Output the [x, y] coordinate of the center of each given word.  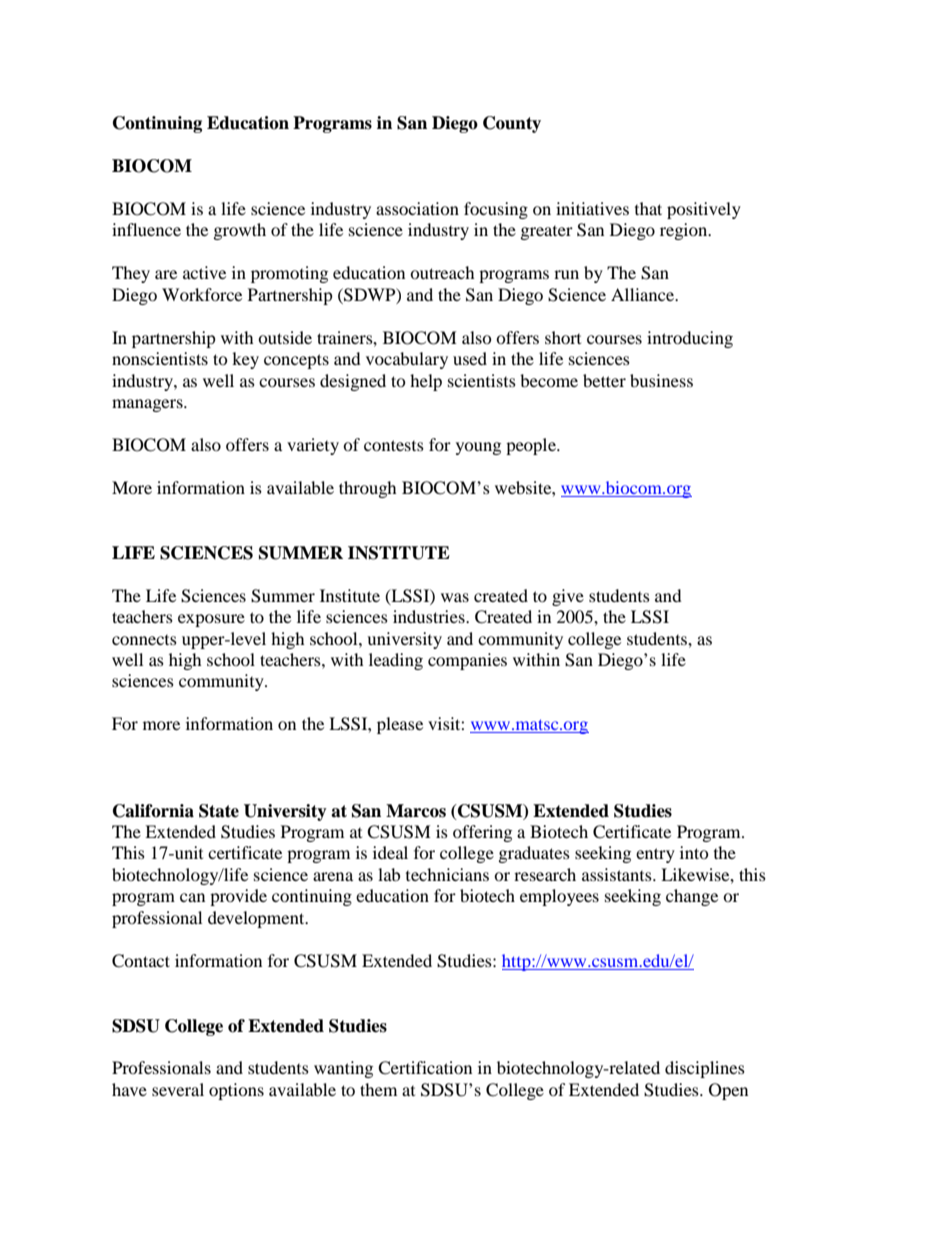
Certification [425, 1068]
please [400, 725]
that [648, 208]
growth [240, 231]
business [661, 380]
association [417, 208]
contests [394, 445]
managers [148, 405]
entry [655, 855]
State [219, 811]
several [178, 1089]
